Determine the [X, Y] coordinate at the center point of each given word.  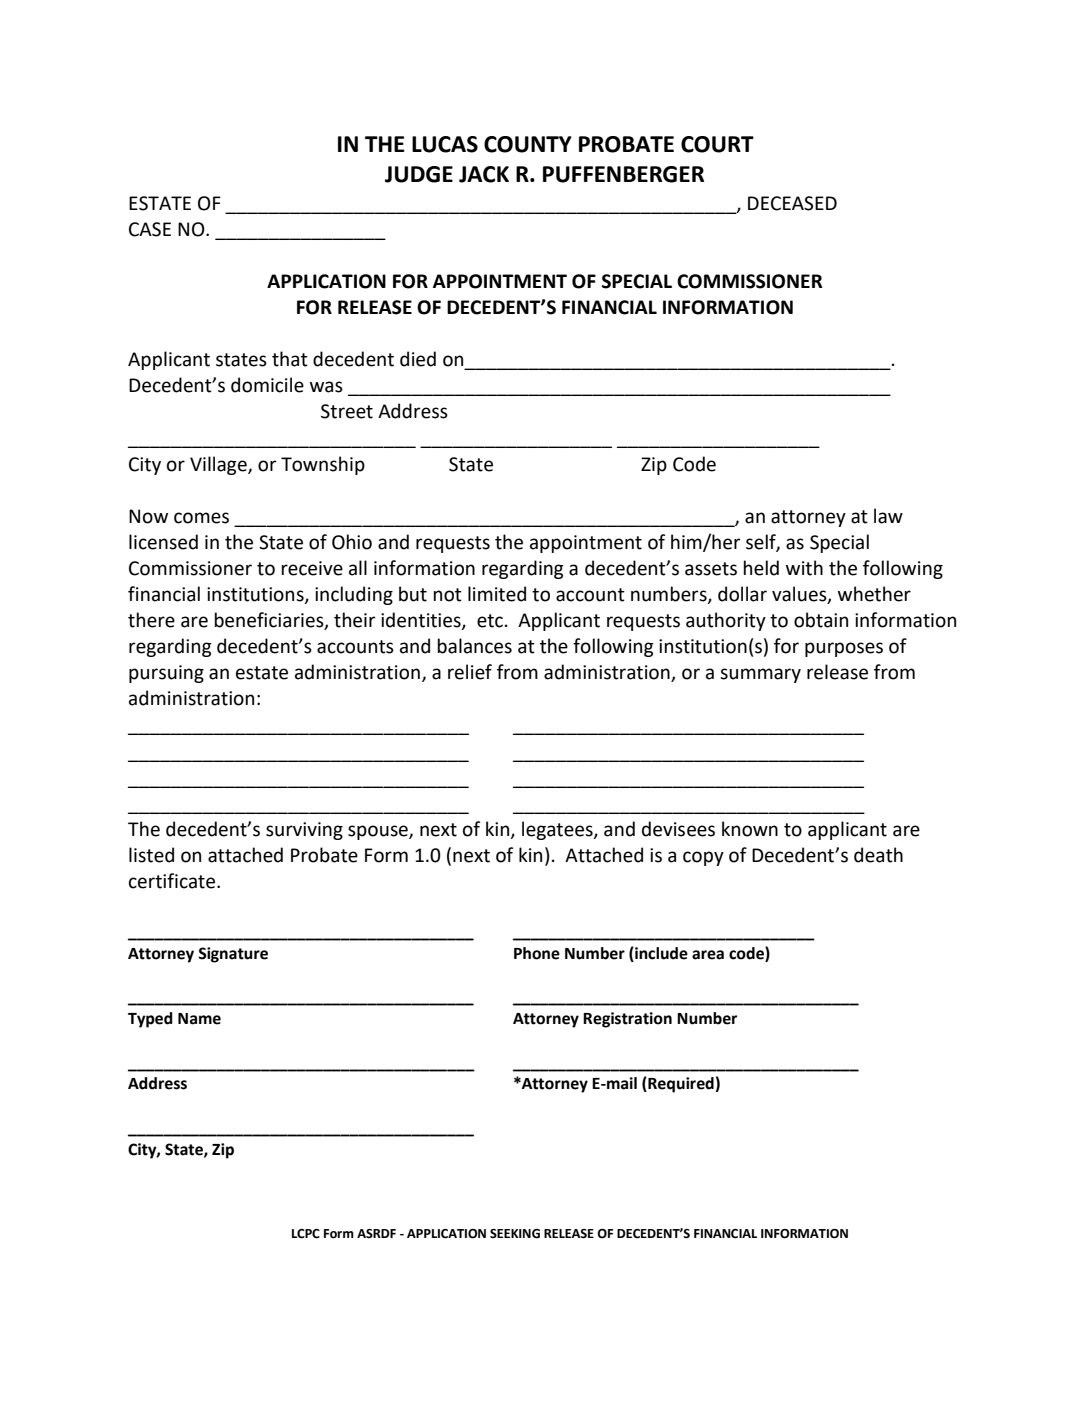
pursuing [166, 674]
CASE [150, 229]
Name [199, 1019]
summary [760, 675]
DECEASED [792, 203]
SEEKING [515, 1234]
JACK [484, 174]
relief [470, 672]
